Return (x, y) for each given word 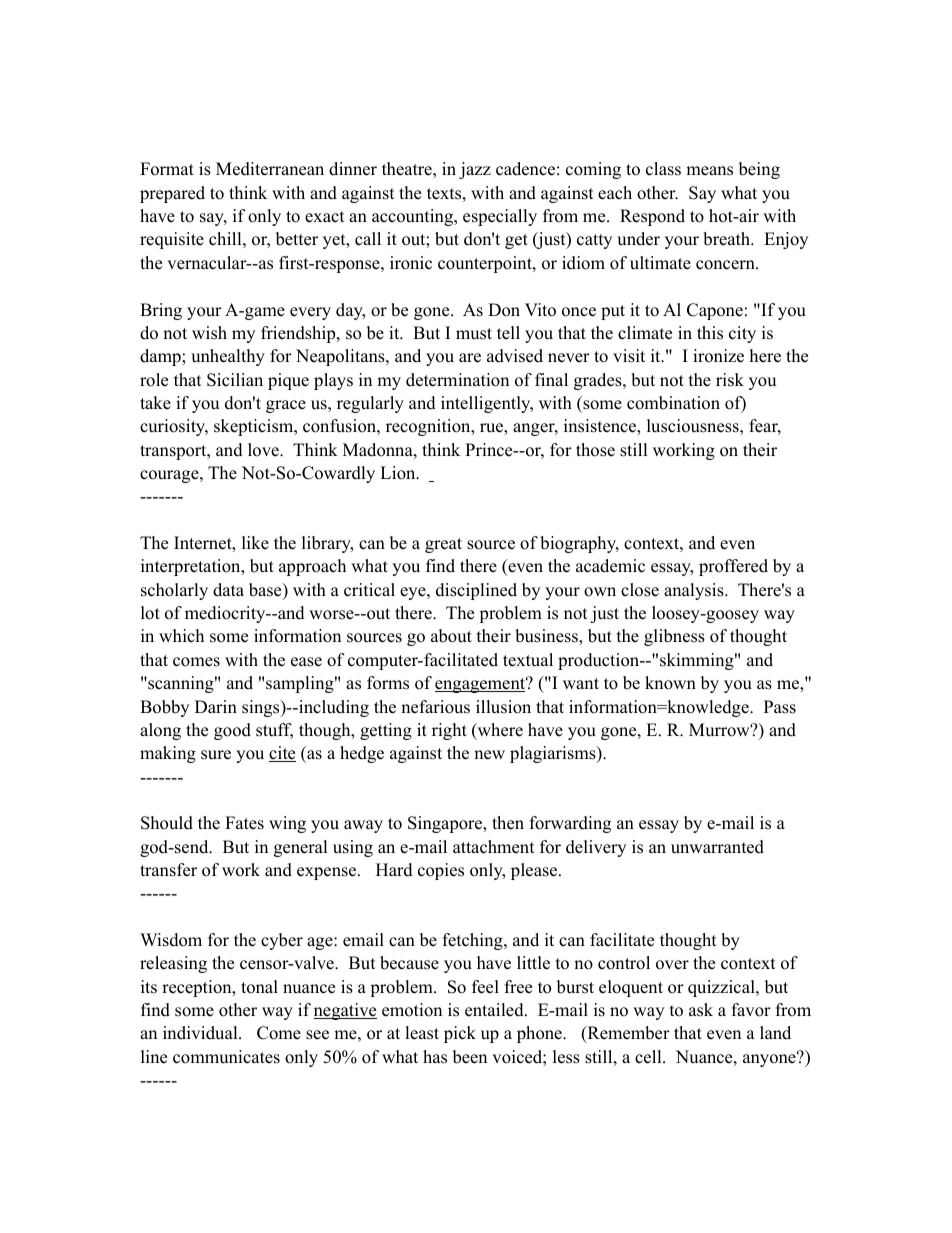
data (228, 590)
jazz (475, 170)
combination (673, 403)
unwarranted (717, 847)
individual (201, 1033)
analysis (695, 591)
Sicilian (235, 380)
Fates (244, 823)
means (709, 171)
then (508, 823)
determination (457, 380)
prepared (172, 194)
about (451, 636)
